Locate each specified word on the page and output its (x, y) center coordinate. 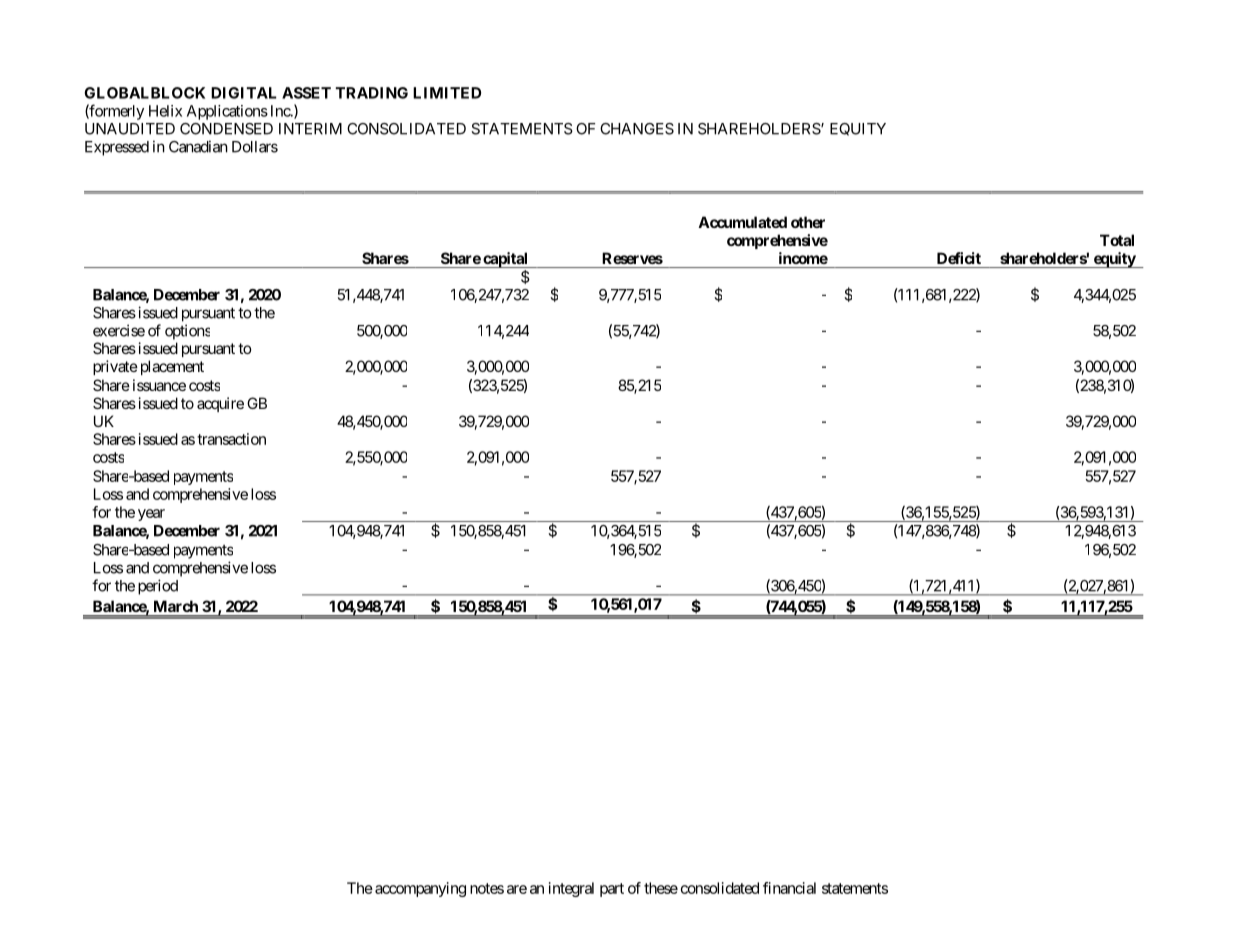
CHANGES (637, 129)
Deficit (959, 258)
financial (789, 888)
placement (170, 367)
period (158, 587)
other (808, 222)
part (612, 890)
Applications (227, 112)
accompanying (420, 889)
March (176, 606)
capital (505, 260)
